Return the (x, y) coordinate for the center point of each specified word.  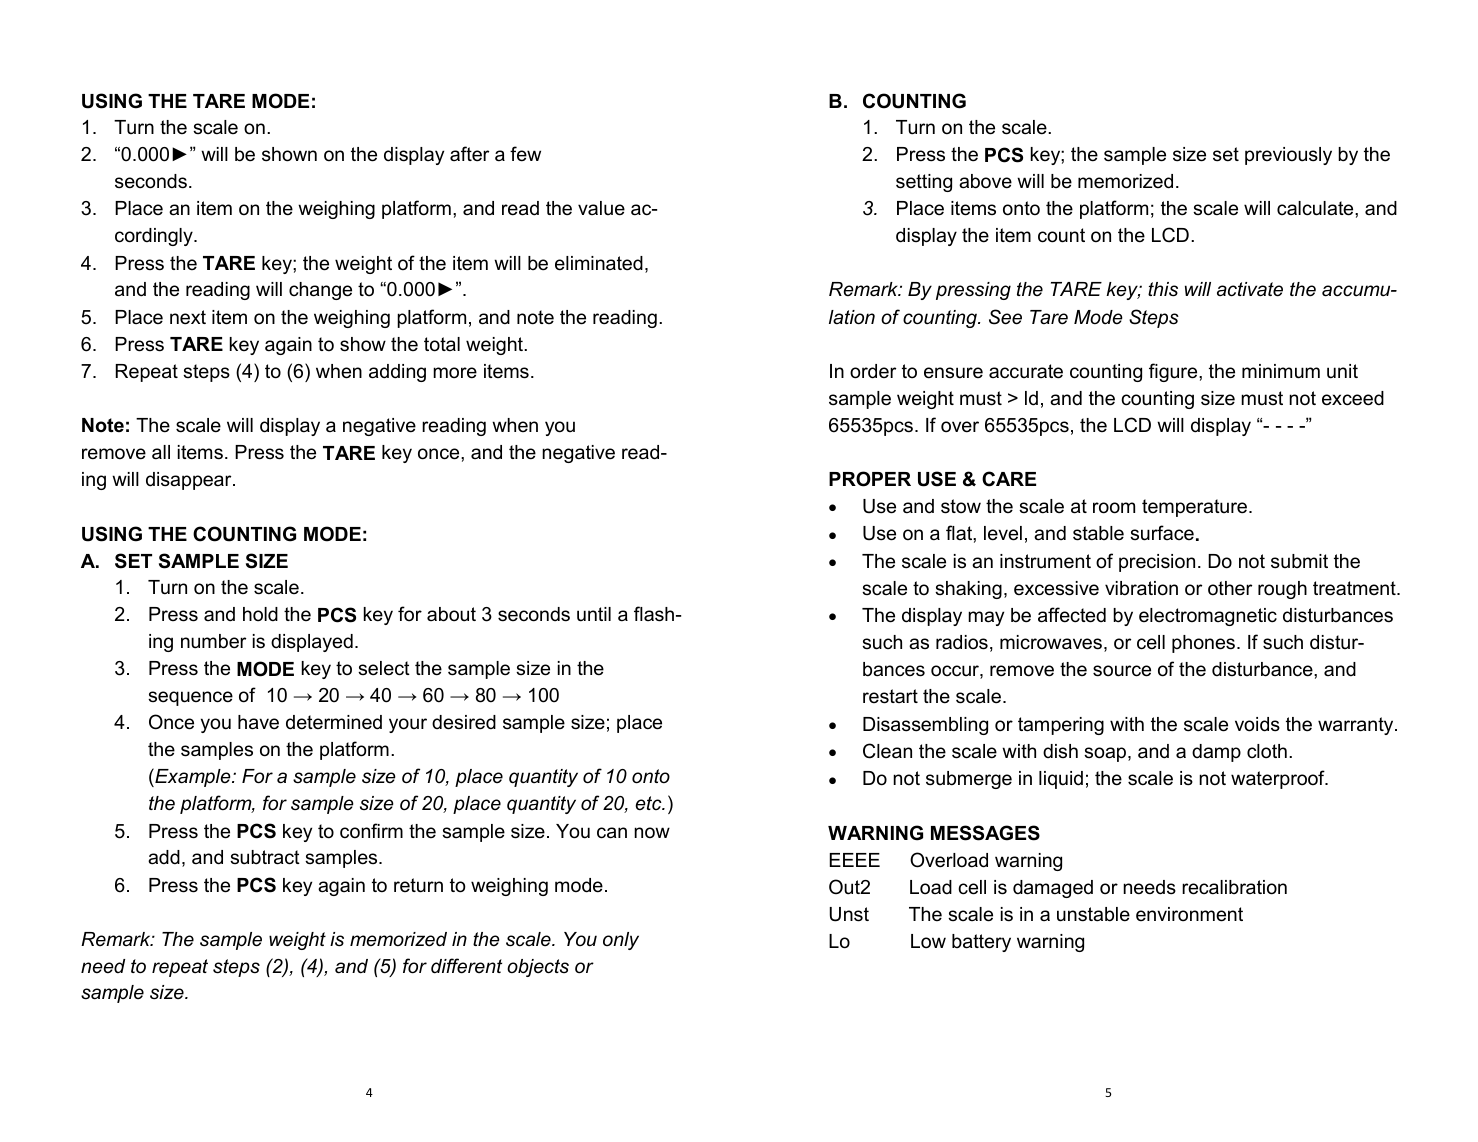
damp (1216, 753)
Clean (887, 751)
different (466, 966)
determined (334, 722)
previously (1288, 156)
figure (1174, 372)
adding (397, 373)
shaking (968, 590)
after (469, 154)
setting (924, 183)
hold (260, 614)
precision (1157, 563)
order (873, 371)
